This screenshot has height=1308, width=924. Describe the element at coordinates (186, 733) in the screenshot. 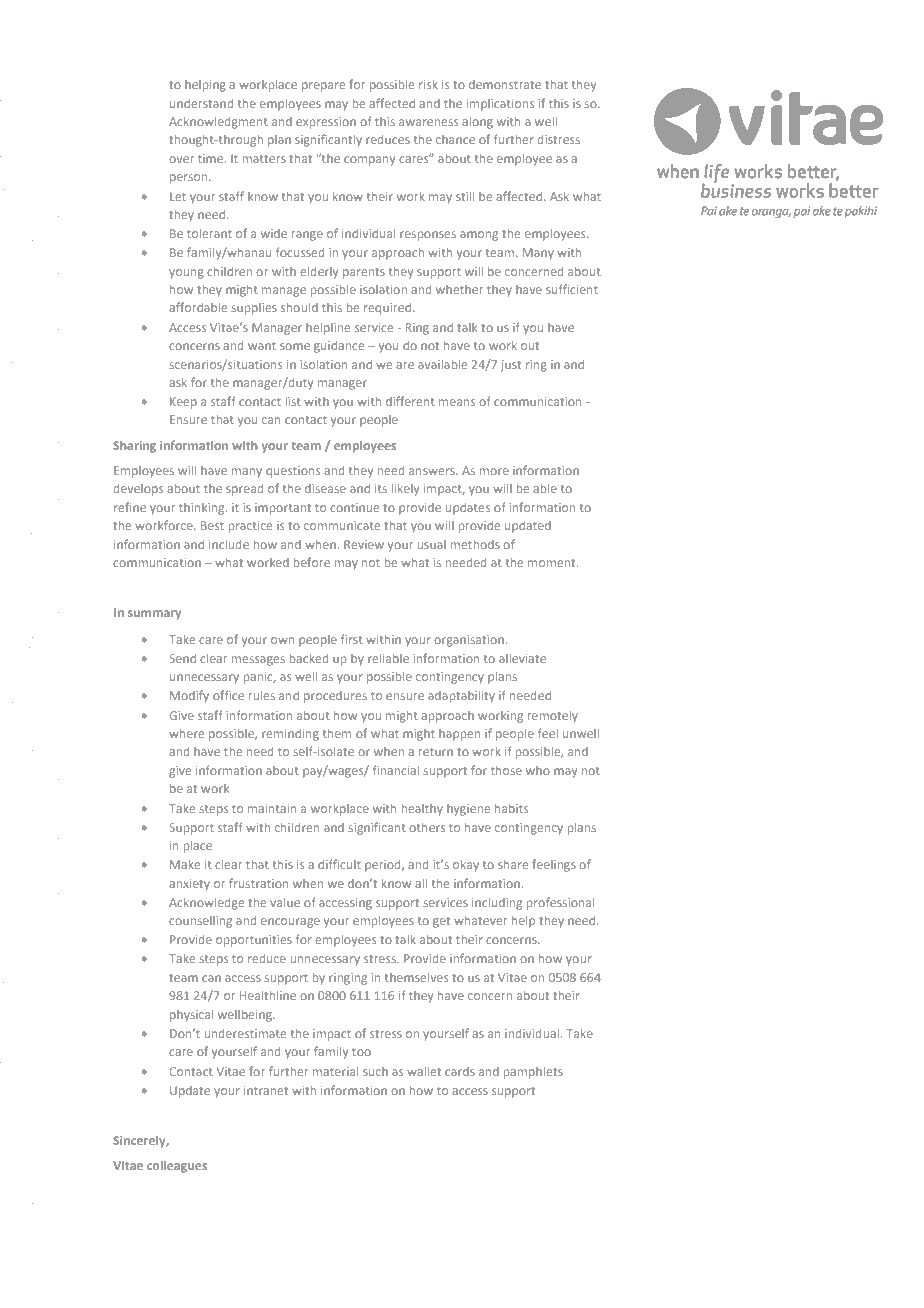

I see `where` at that location.
